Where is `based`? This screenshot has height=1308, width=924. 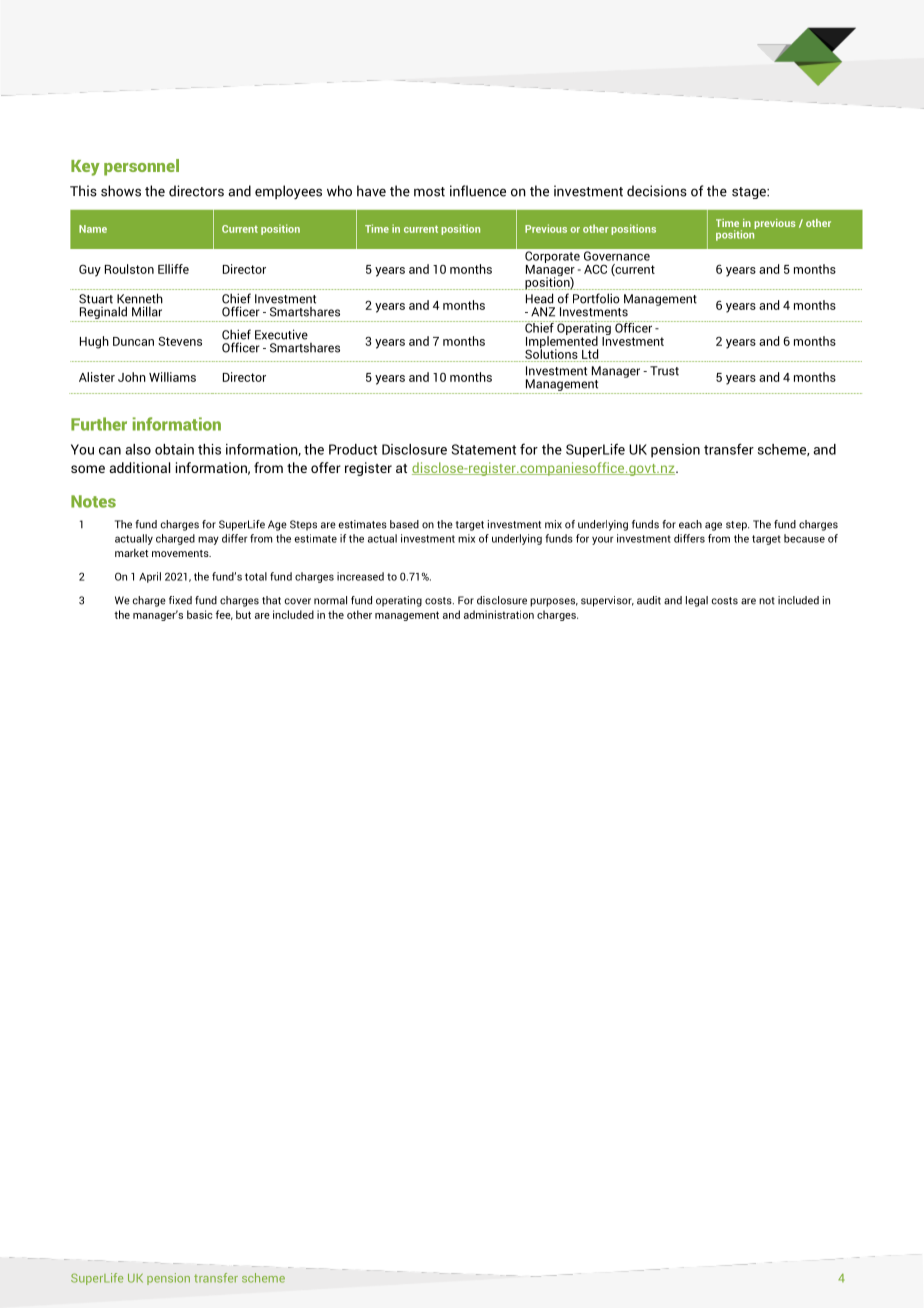
based is located at coordinates (404, 524).
